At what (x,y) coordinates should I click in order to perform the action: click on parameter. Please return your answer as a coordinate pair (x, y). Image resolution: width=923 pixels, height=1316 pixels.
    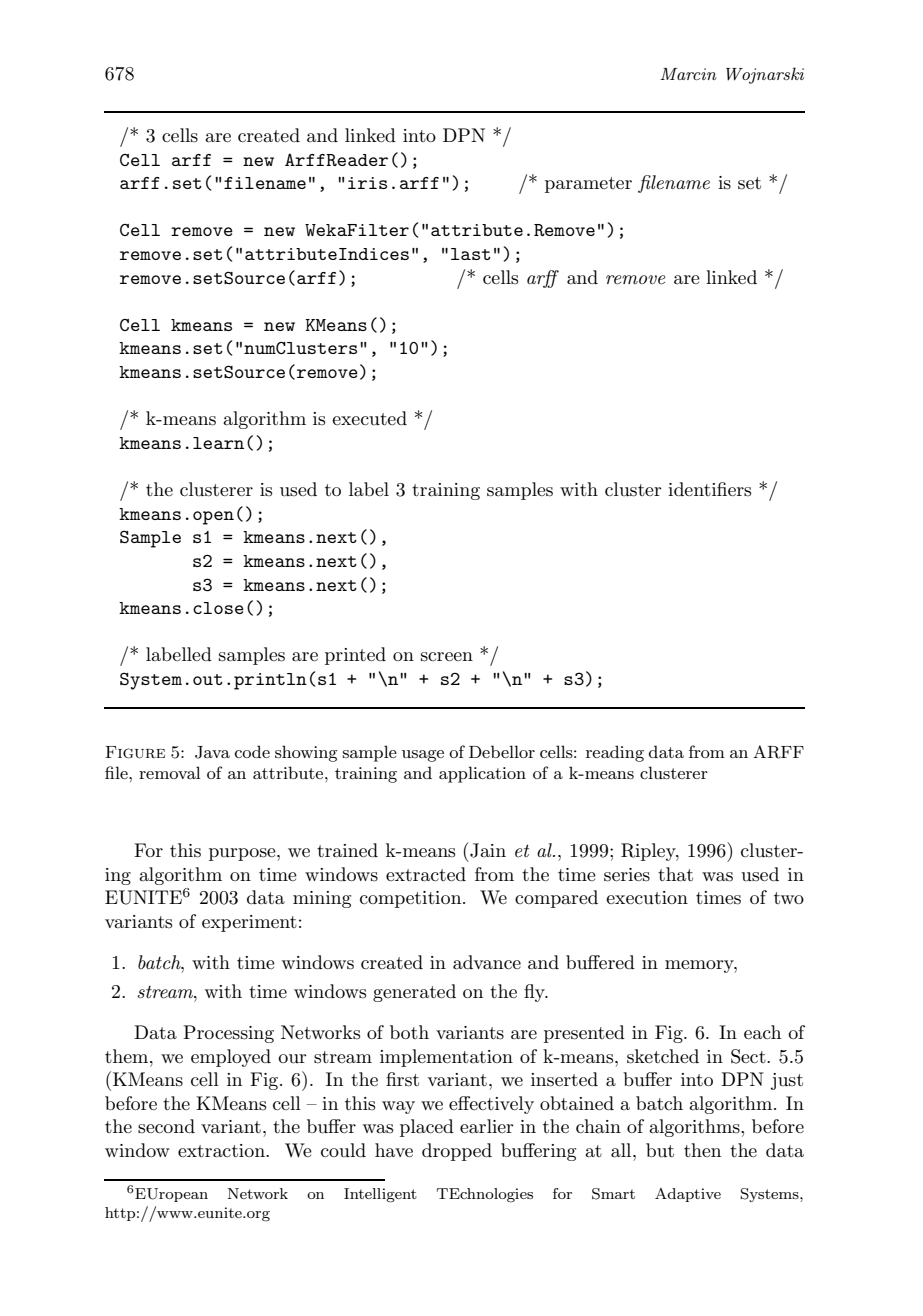
    Looking at the image, I should click on (588, 185).
